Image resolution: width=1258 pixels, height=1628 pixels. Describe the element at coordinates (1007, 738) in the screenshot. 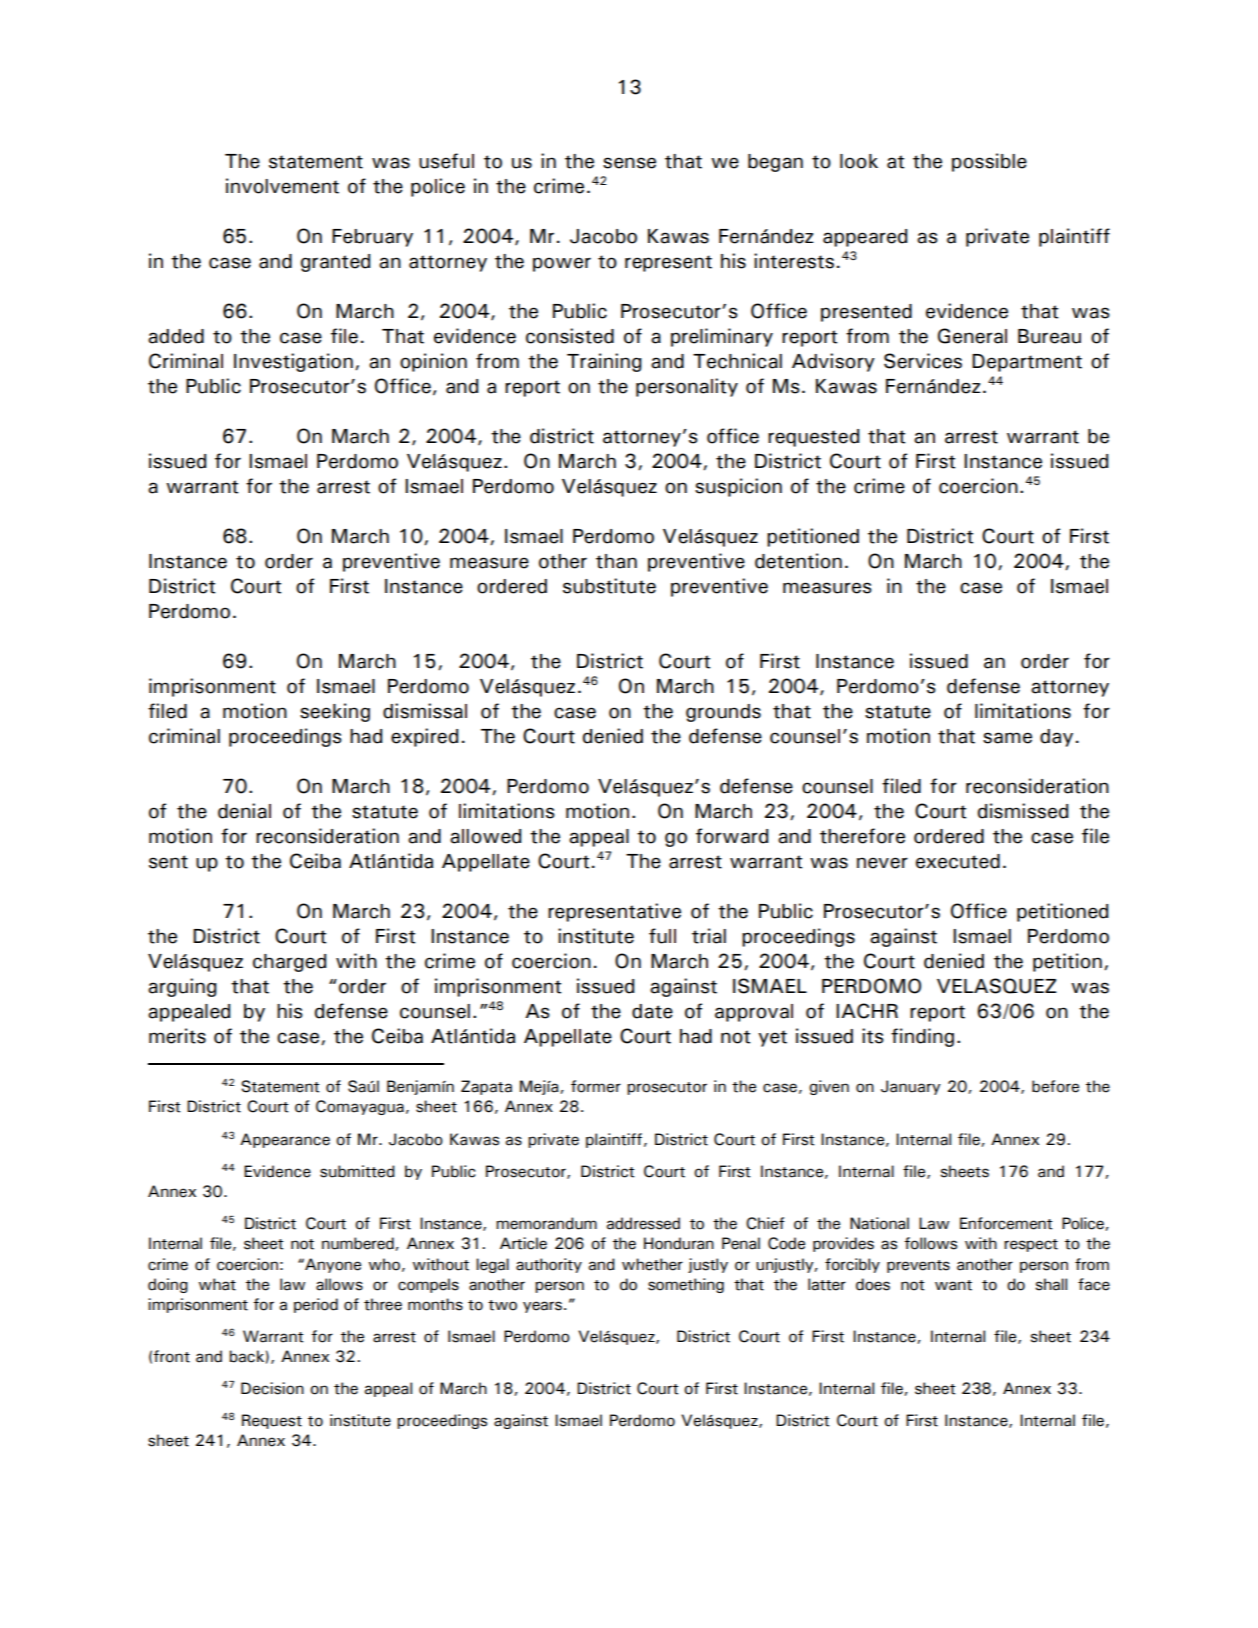

I see `same` at that location.
